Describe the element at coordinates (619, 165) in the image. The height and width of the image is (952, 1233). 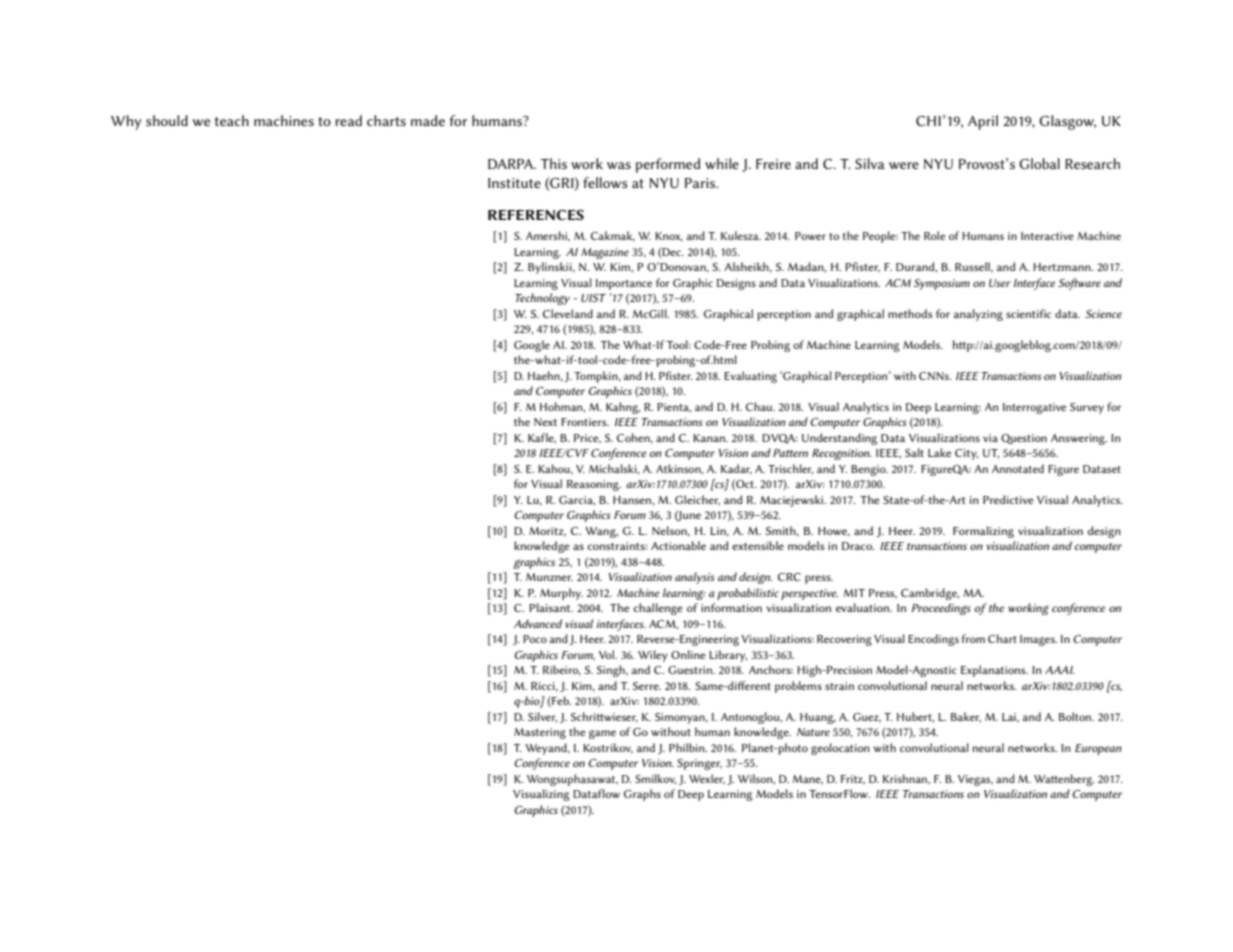
I see `was` at that location.
